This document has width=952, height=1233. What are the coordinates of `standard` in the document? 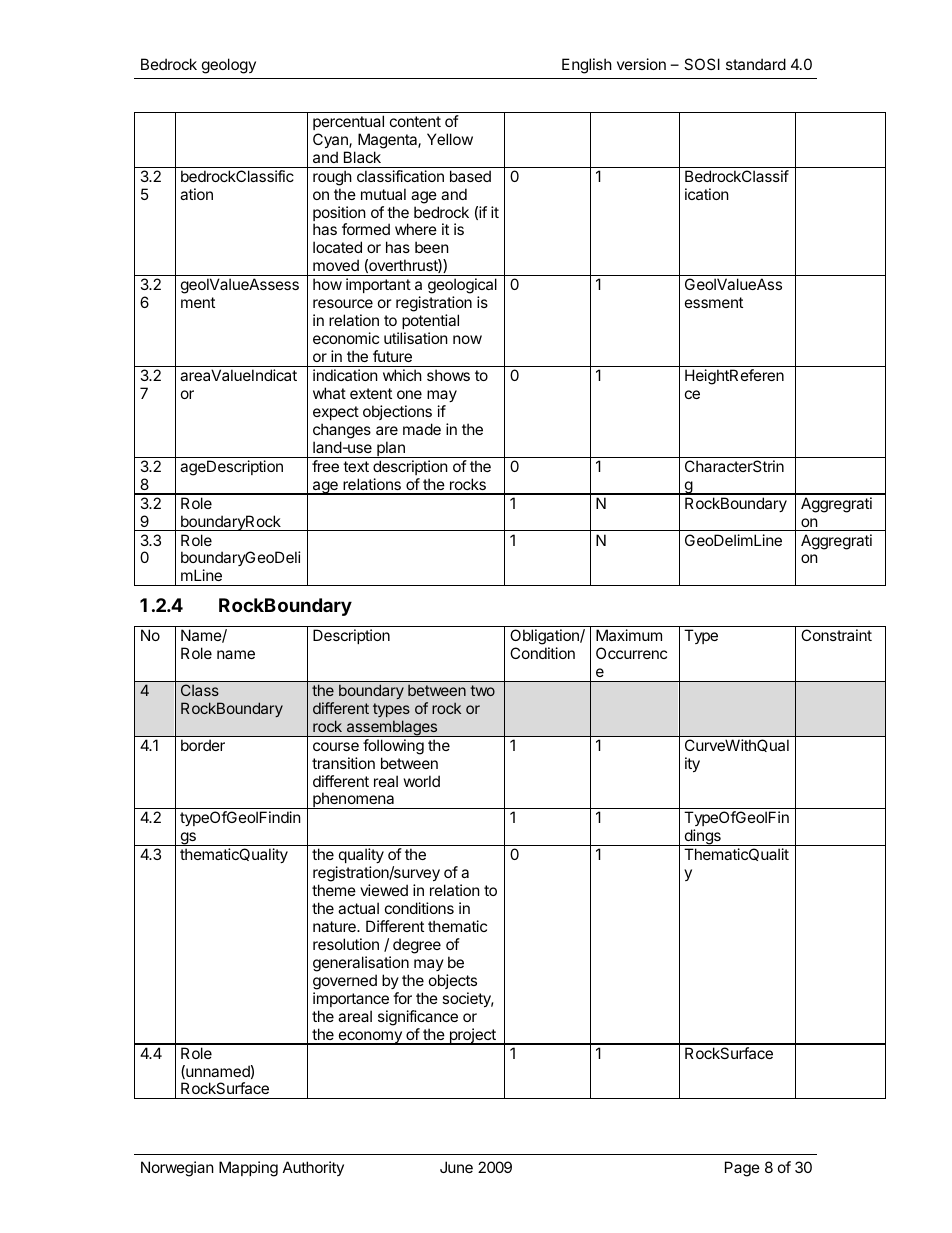 It's located at (756, 64).
